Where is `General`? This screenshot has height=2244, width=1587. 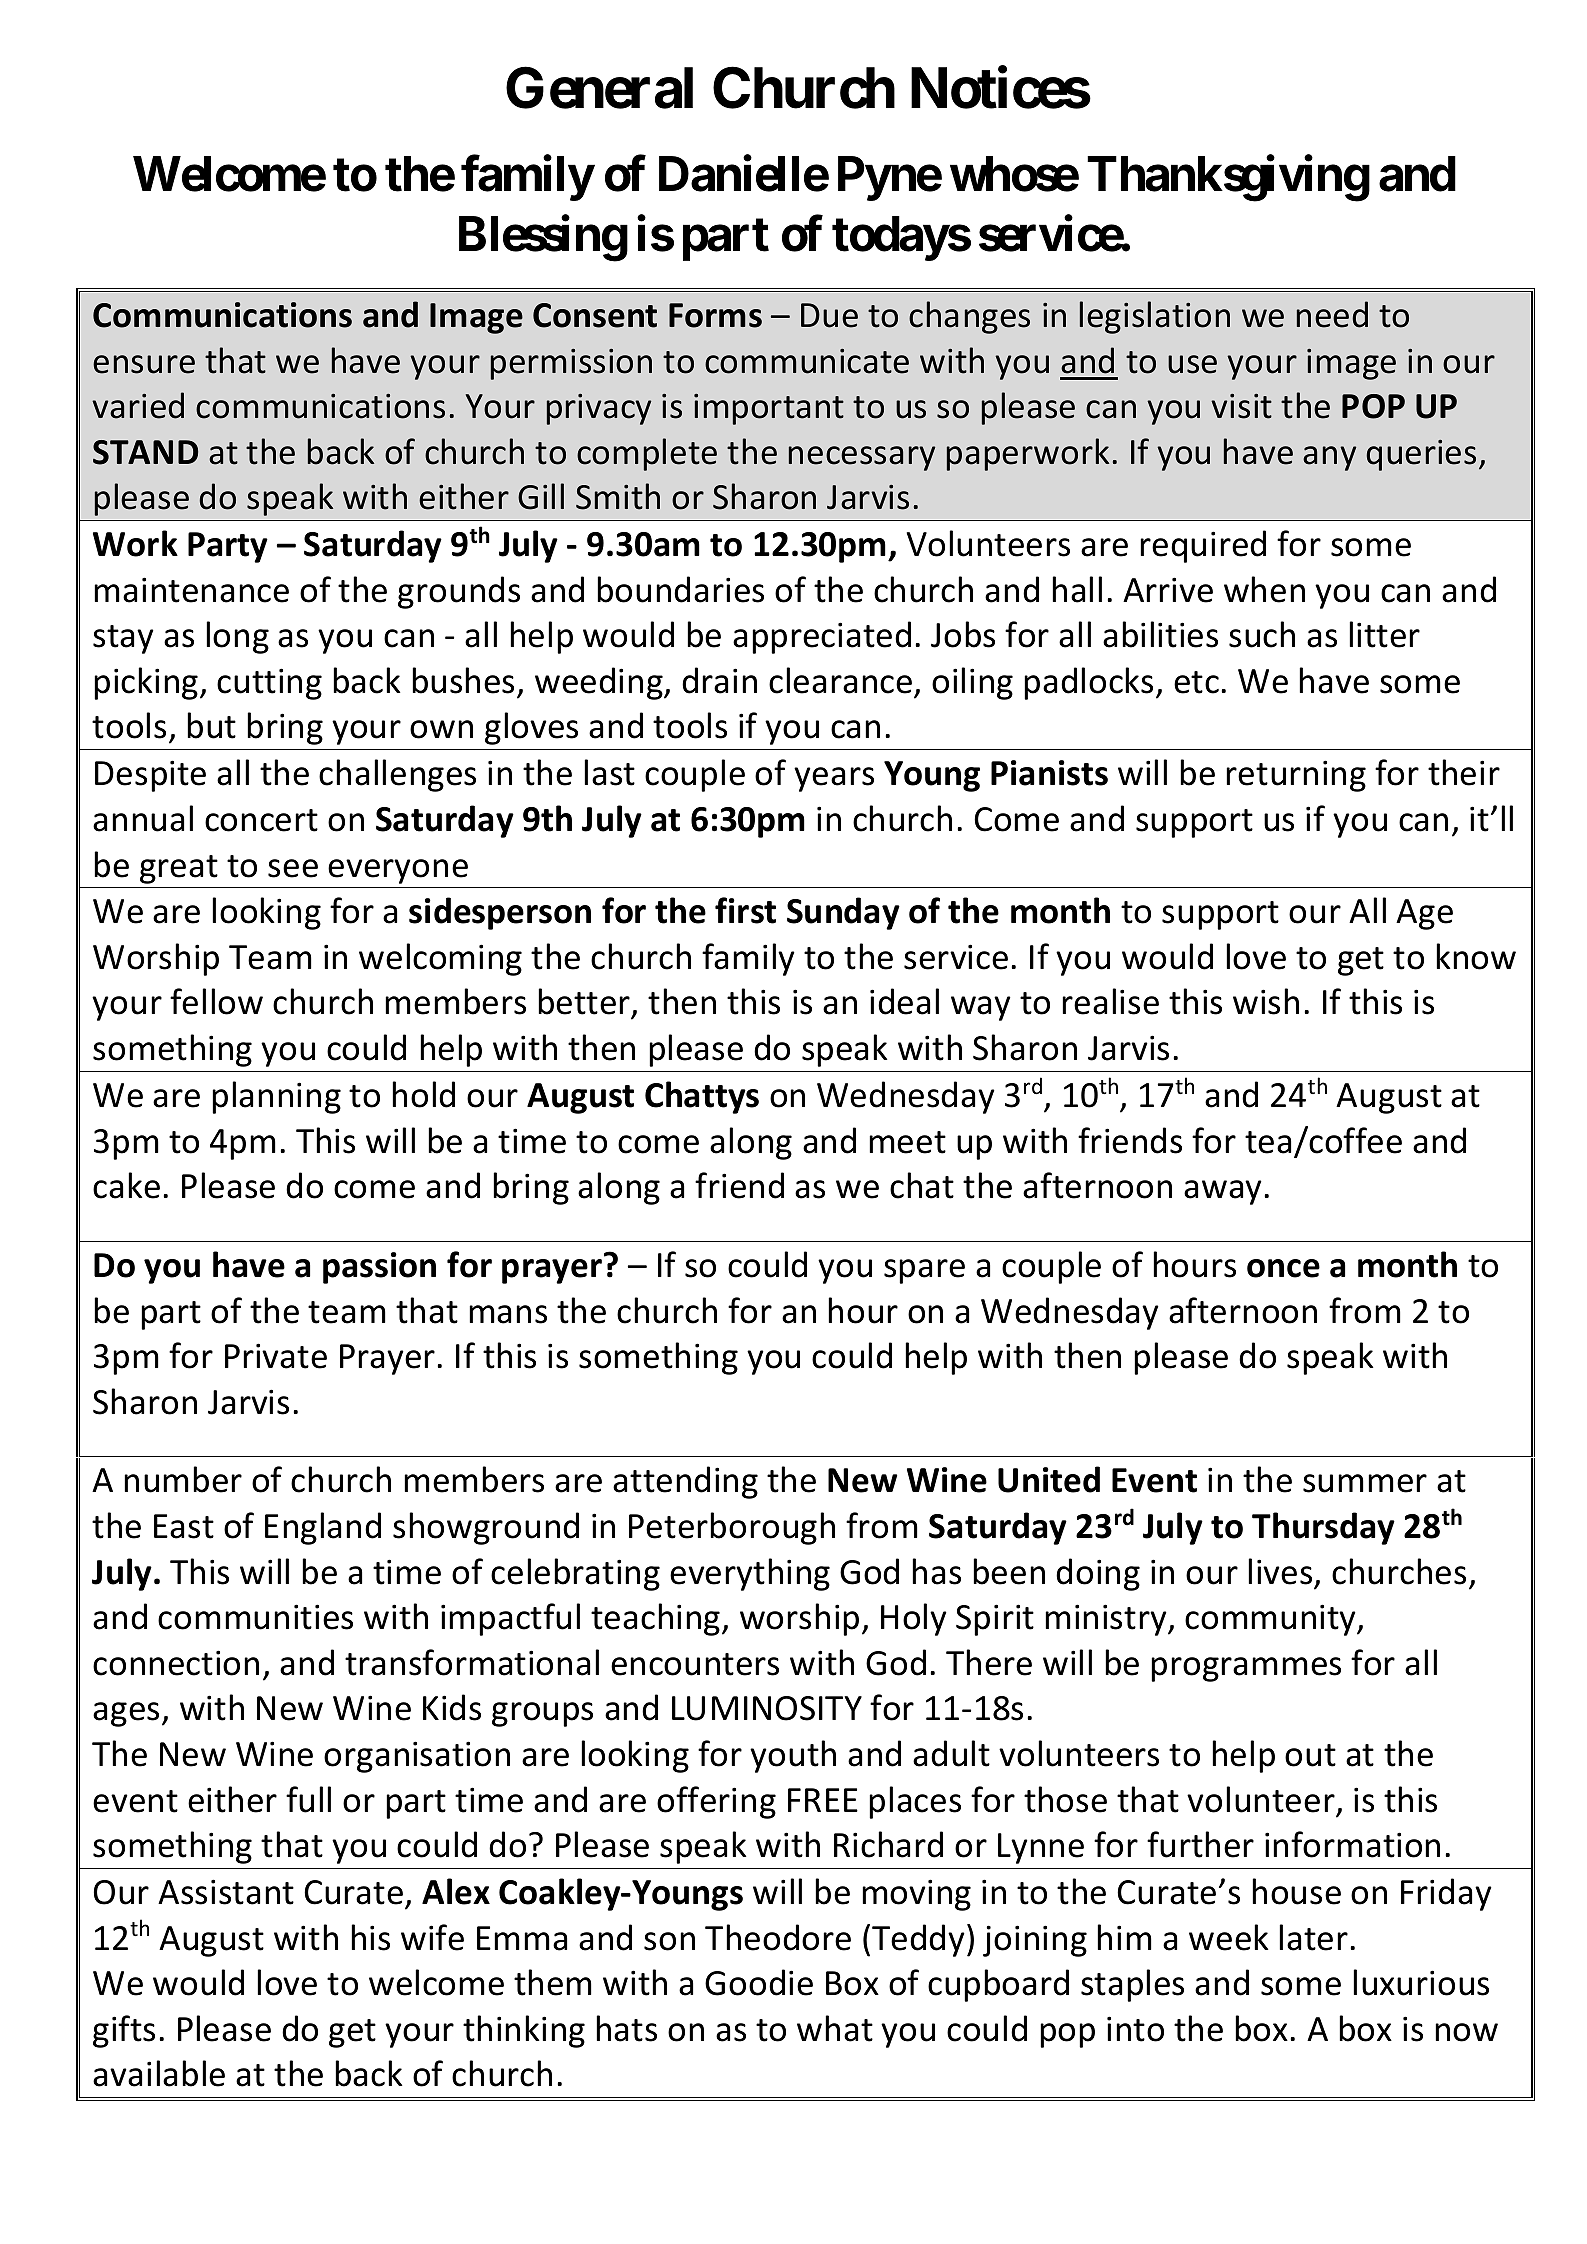 General is located at coordinates (599, 88).
